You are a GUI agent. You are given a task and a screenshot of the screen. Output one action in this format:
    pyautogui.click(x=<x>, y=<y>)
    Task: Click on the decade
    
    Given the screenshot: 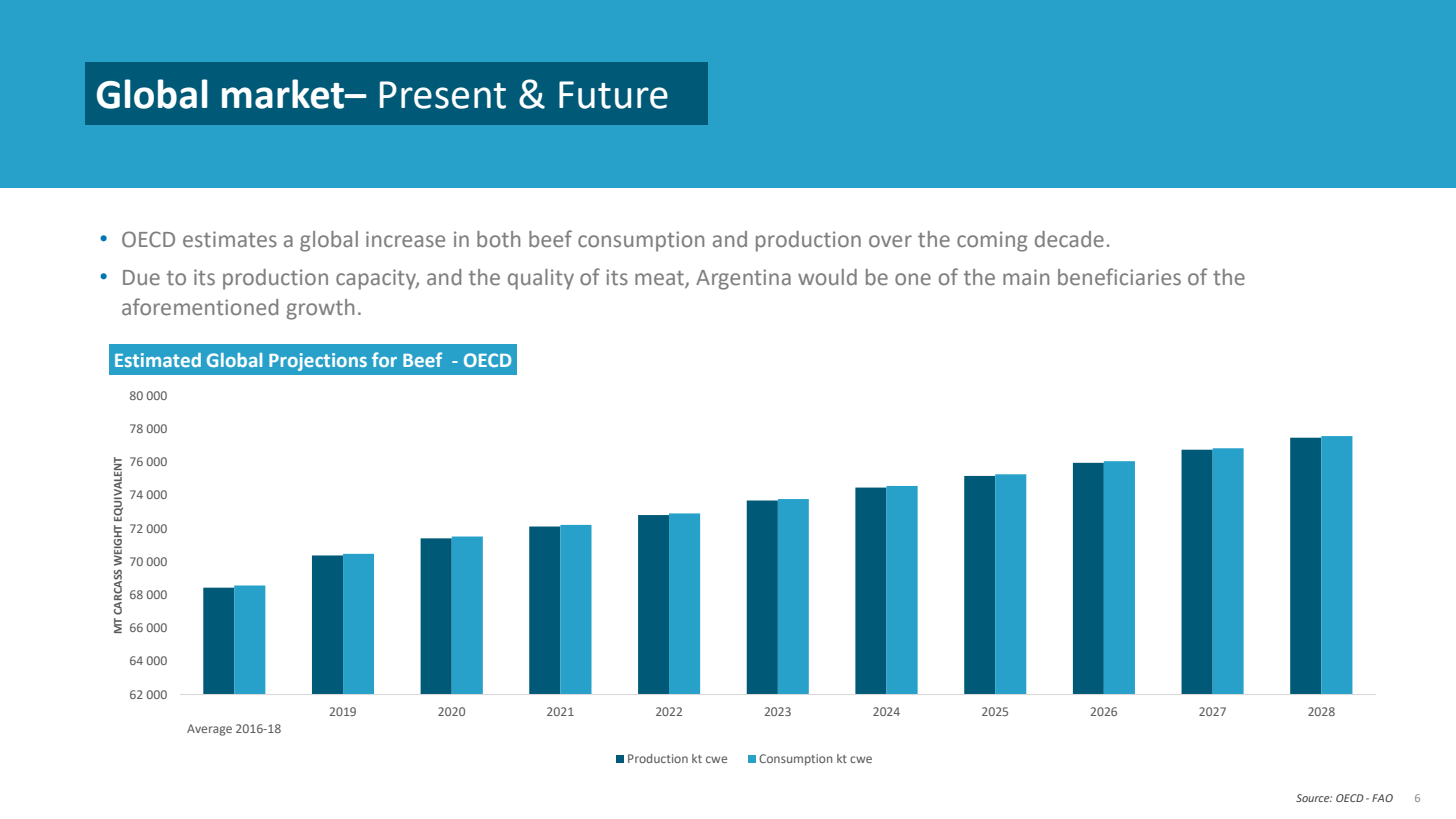 What is the action you would take?
    pyautogui.click(x=1069, y=239)
